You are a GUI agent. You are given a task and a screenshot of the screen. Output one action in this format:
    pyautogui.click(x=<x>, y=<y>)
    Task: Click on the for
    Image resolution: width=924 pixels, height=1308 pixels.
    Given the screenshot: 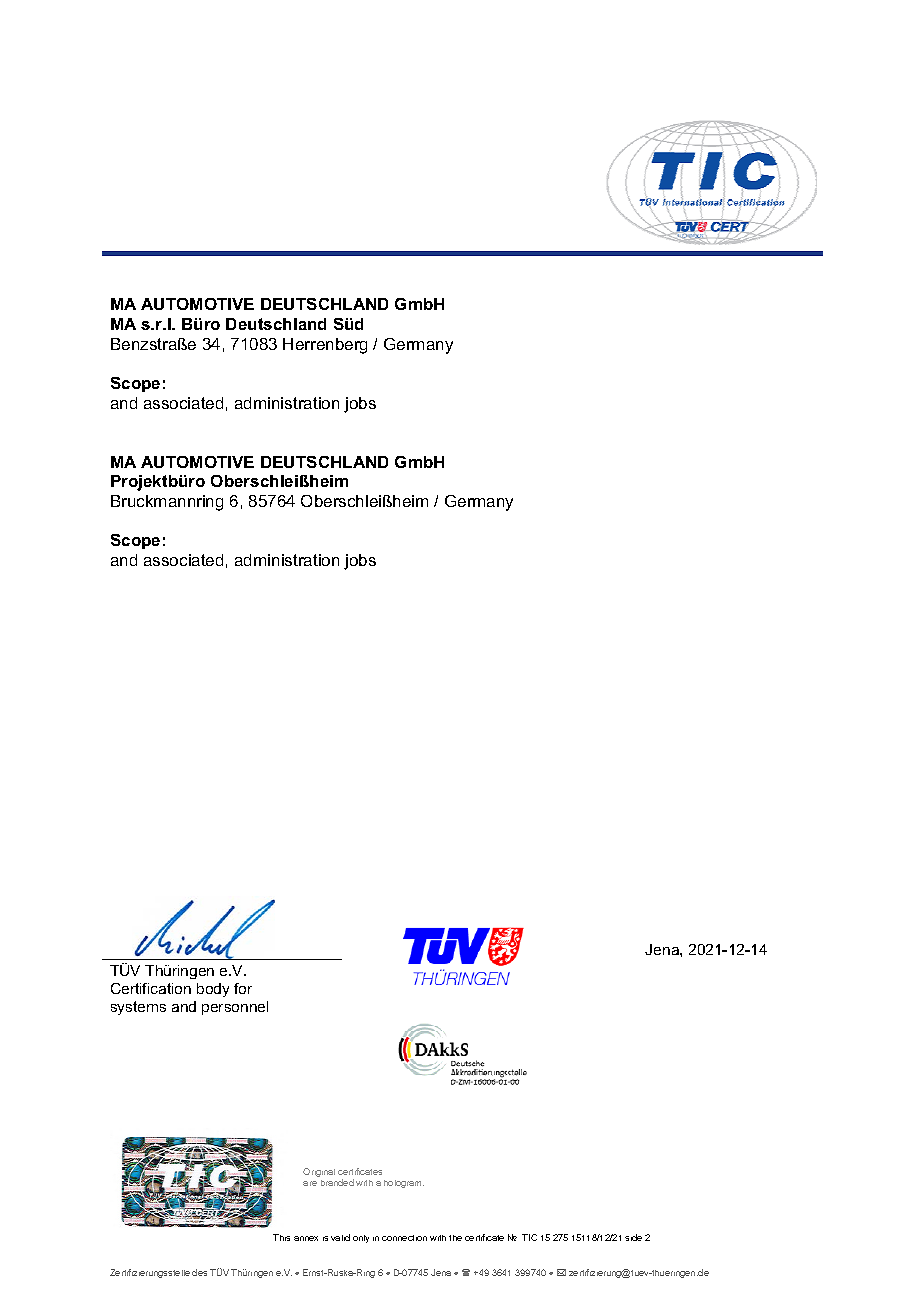 What is the action you would take?
    pyautogui.click(x=243, y=988)
